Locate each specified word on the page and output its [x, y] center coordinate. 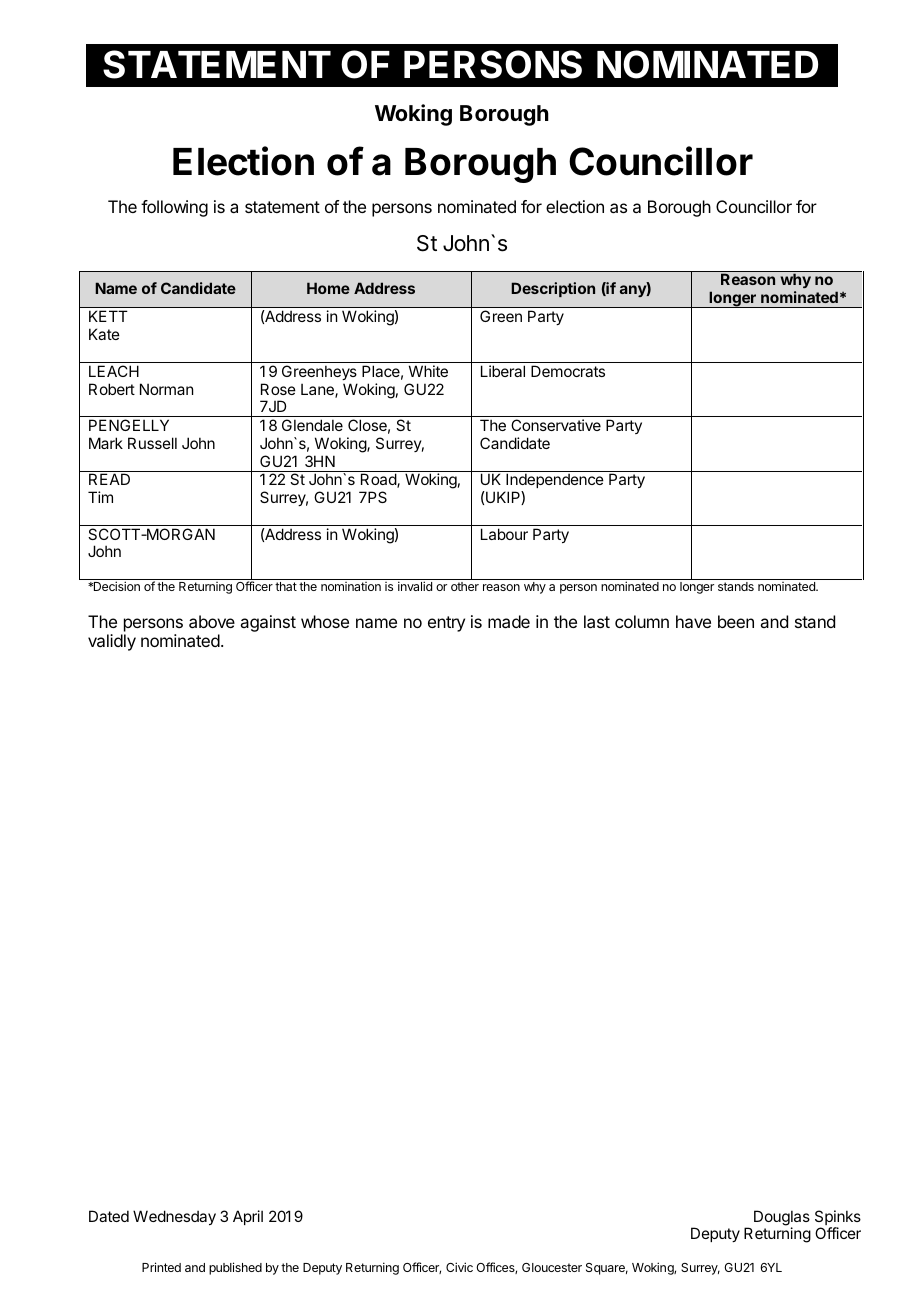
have [693, 621]
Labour [504, 534]
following [174, 208]
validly [112, 642]
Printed [161, 1267]
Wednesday [174, 1217]
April [248, 1217]
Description [553, 289]
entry [446, 624]
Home [328, 288]
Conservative [556, 425]
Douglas [782, 1219]
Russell [152, 443]
